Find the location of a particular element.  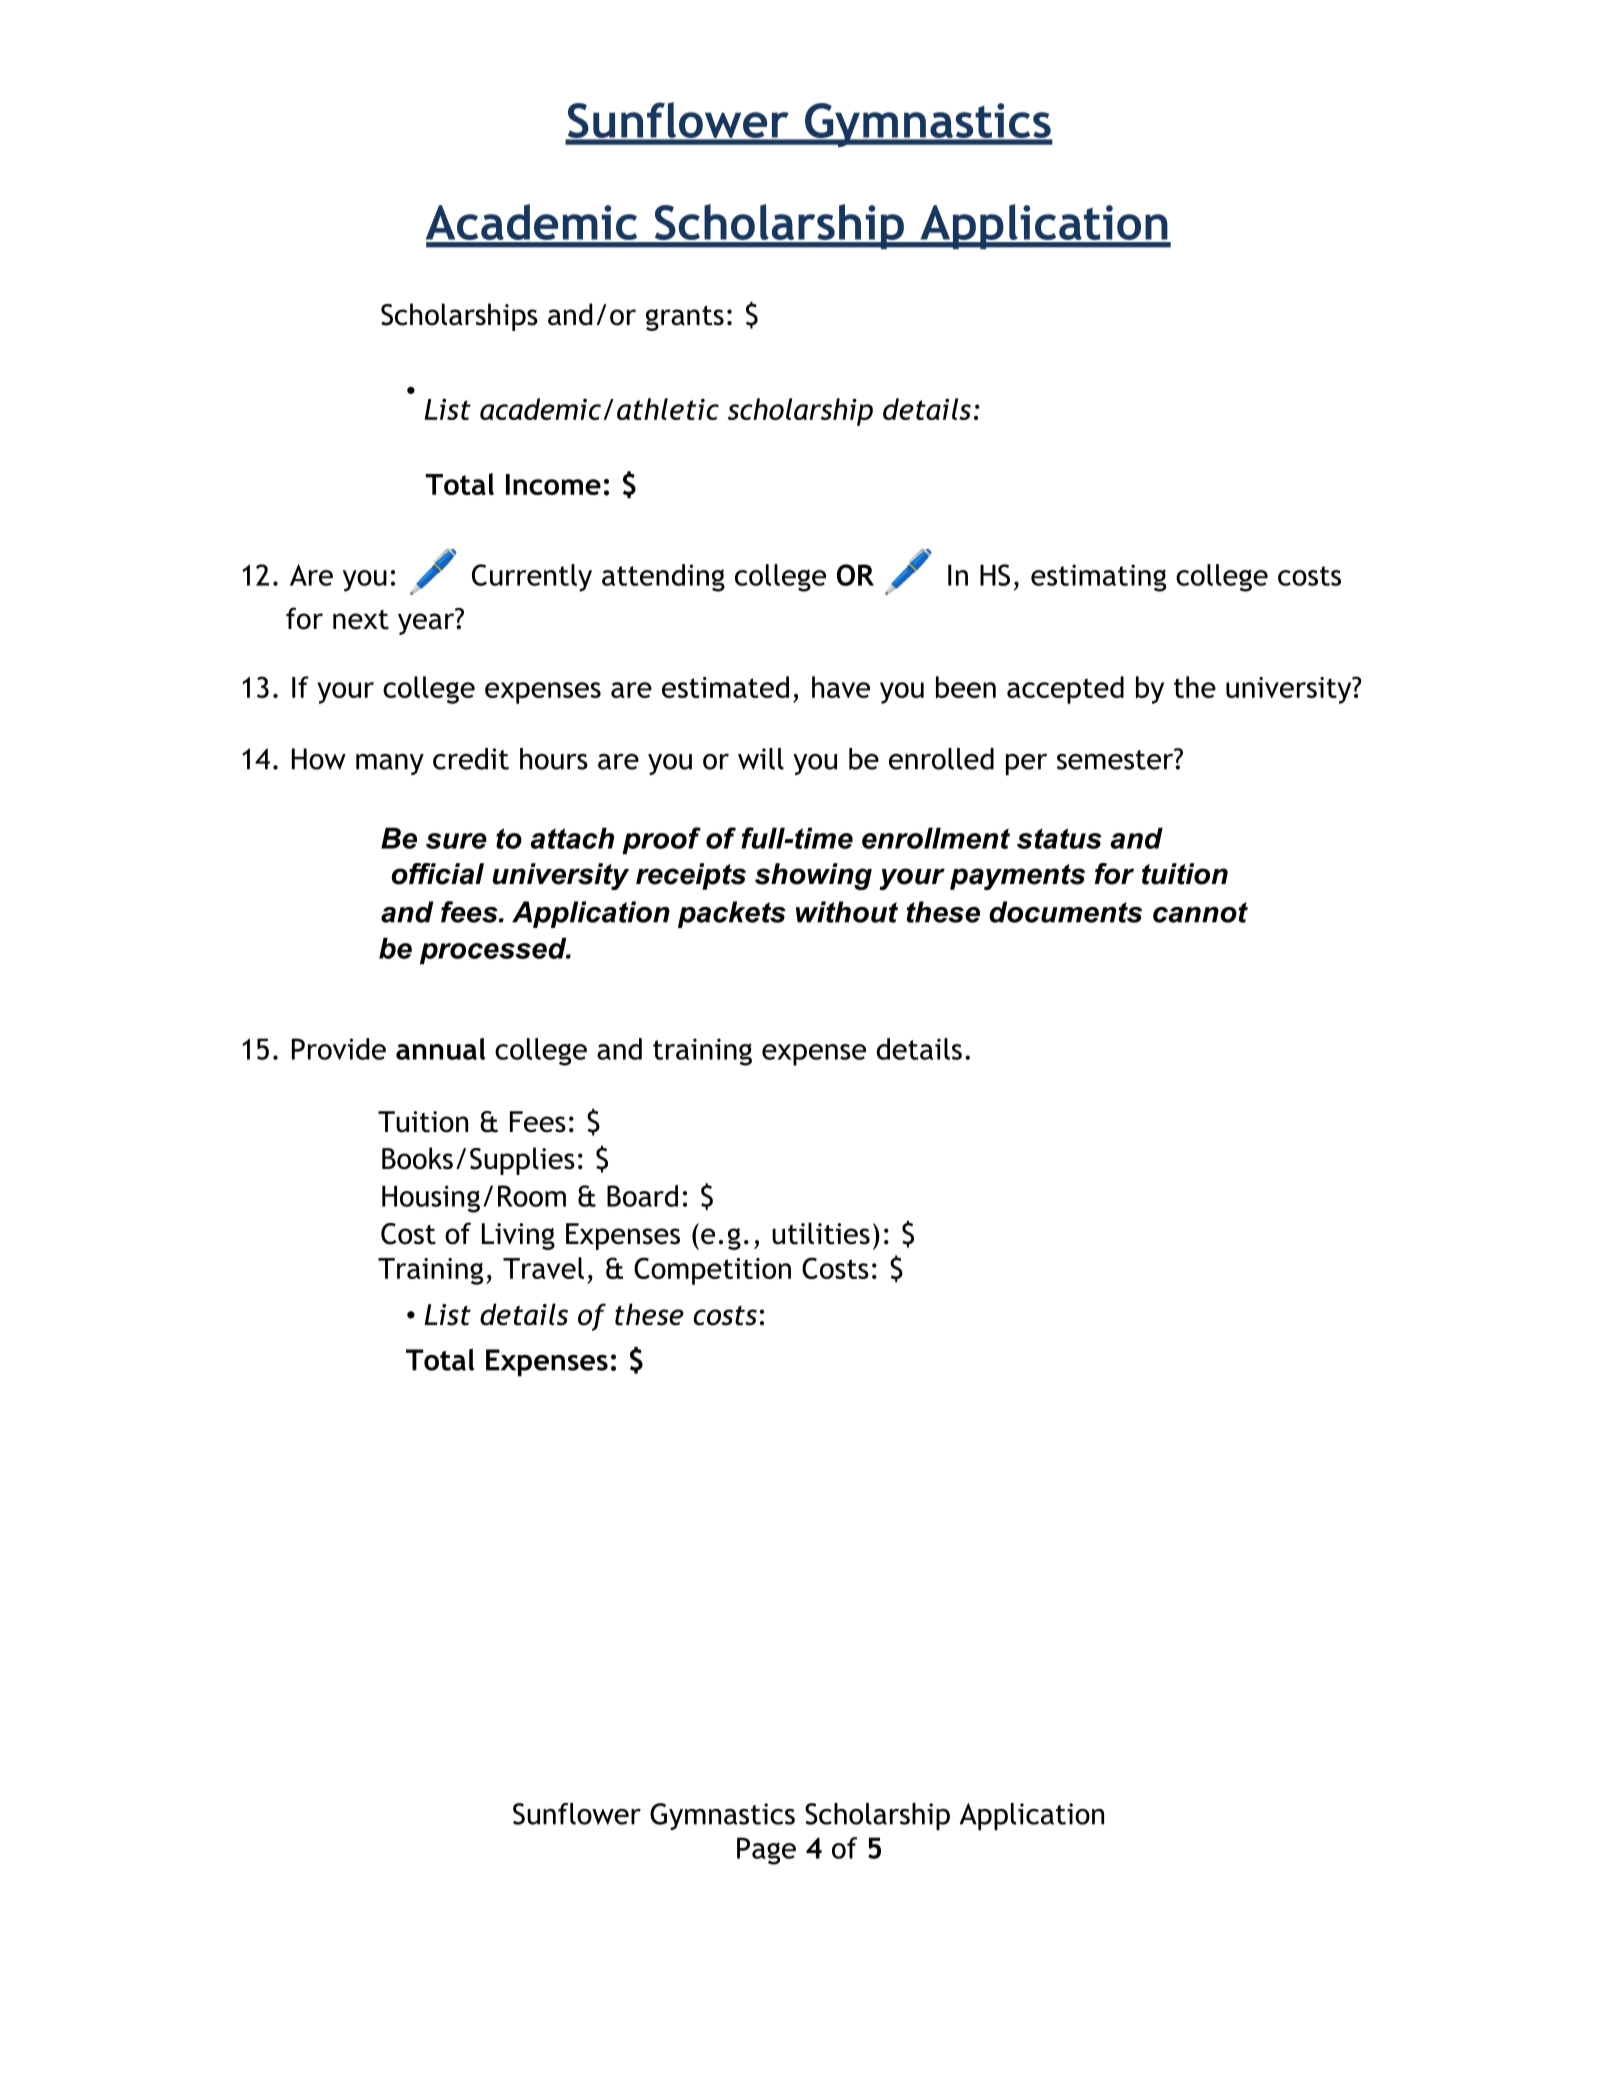

Competition is located at coordinates (712, 1271).
